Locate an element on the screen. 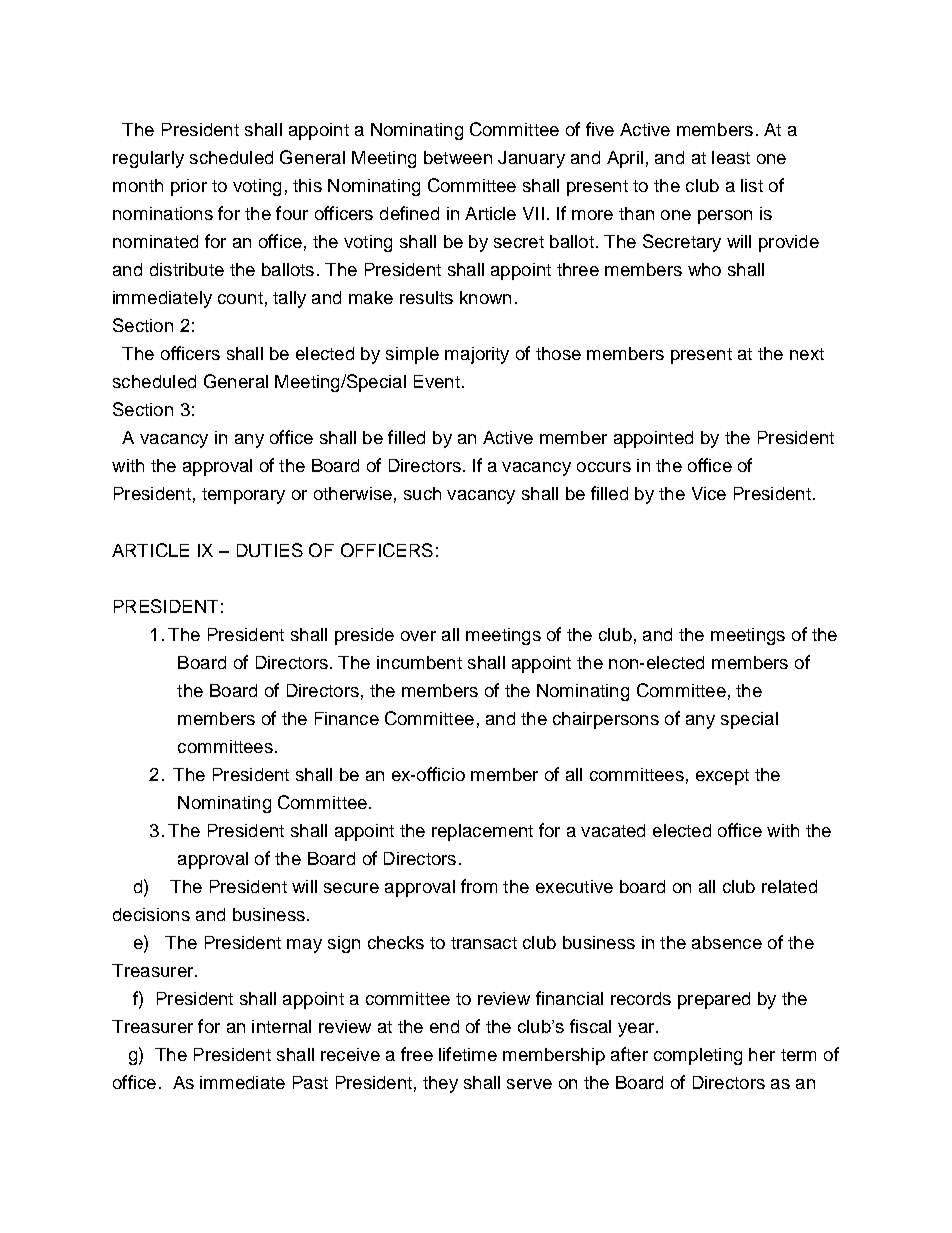 This screenshot has height=1233, width=952. lifetime is located at coordinates (468, 1054).
